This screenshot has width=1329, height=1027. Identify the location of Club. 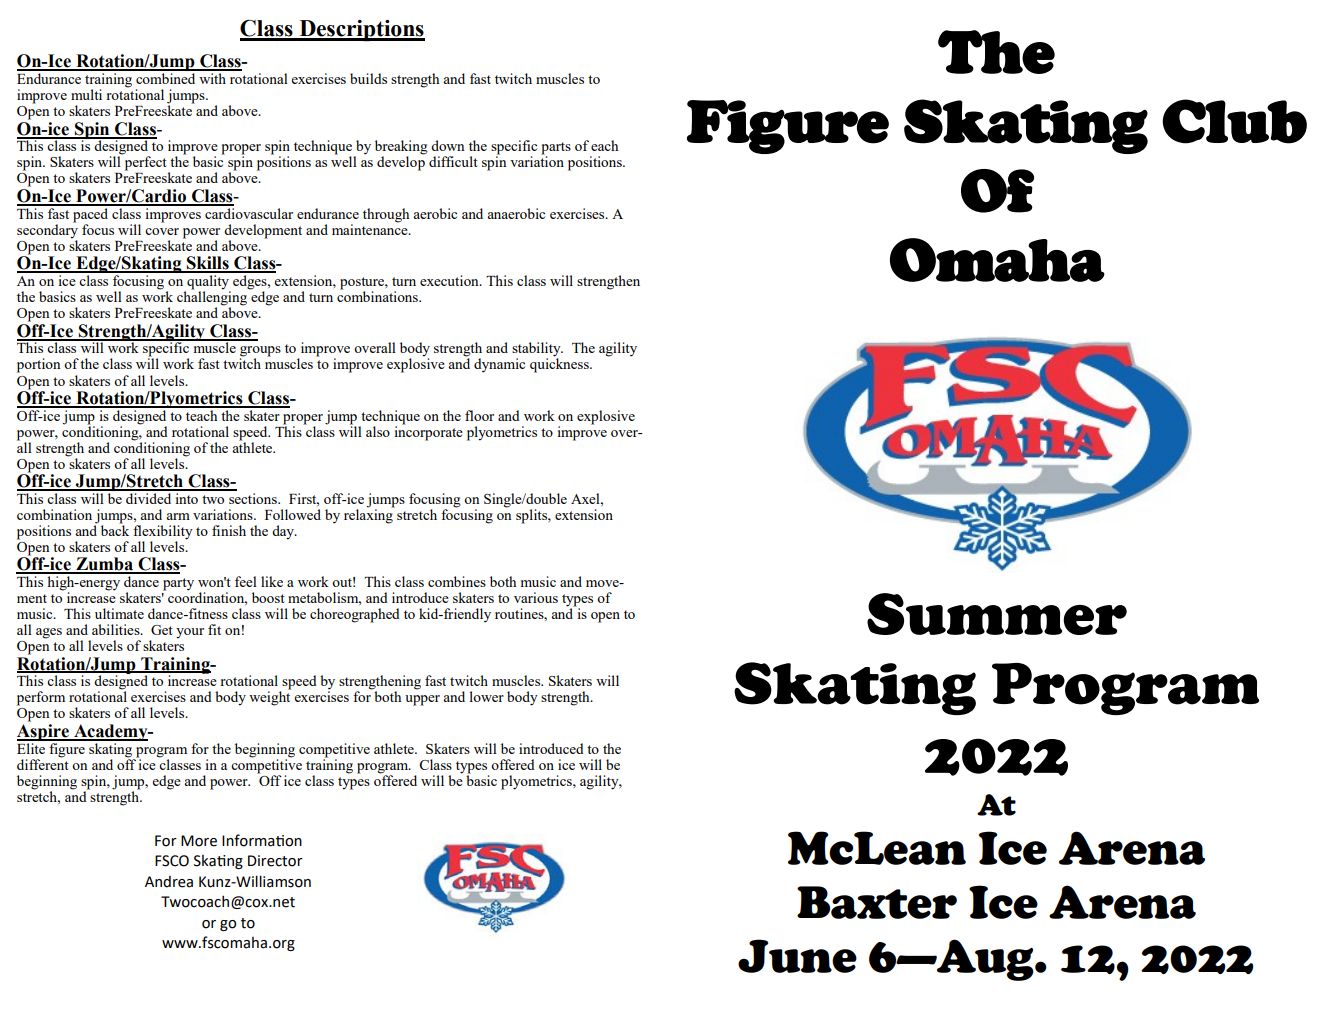
(1234, 121).
